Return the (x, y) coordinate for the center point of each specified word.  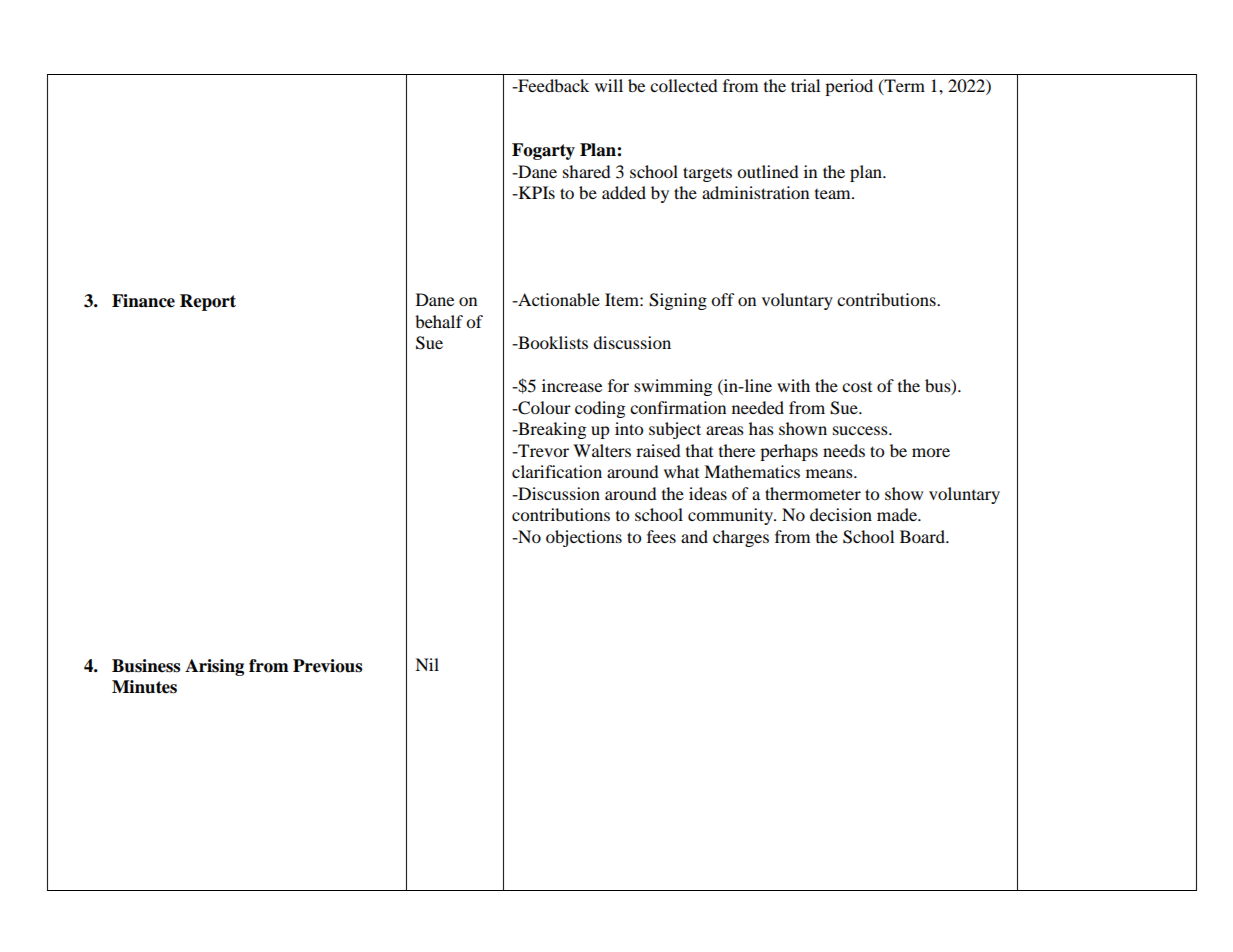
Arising (214, 667)
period (849, 87)
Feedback (552, 85)
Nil (427, 664)
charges (741, 538)
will (609, 85)
